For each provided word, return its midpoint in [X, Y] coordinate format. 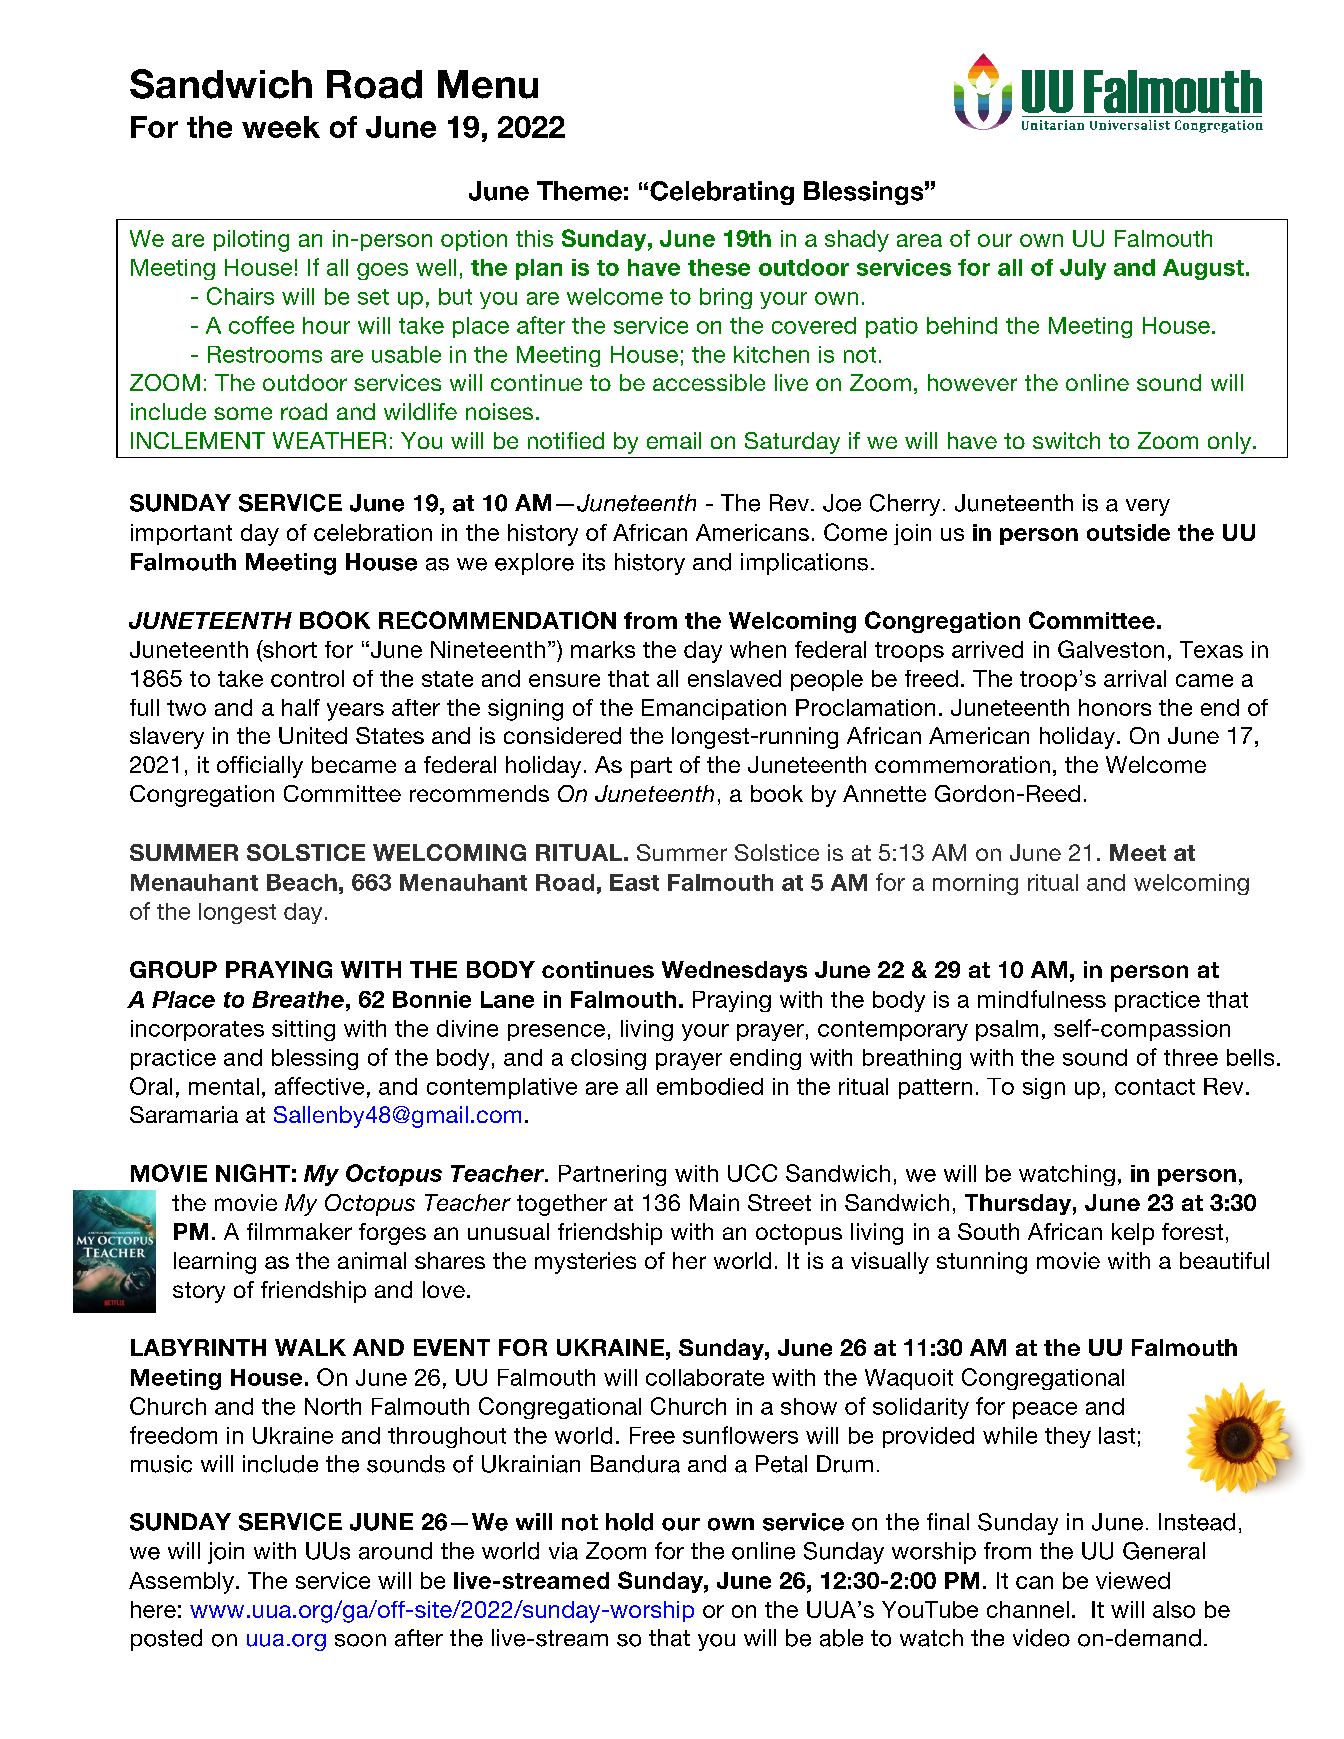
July [1083, 269]
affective [319, 1086]
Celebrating [722, 193]
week [281, 127]
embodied [710, 1086]
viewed [1133, 1580]
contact [1155, 1087]
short [289, 649]
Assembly [181, 1583]
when [758, 649]
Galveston [1111, 649]
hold [629, 1522]
